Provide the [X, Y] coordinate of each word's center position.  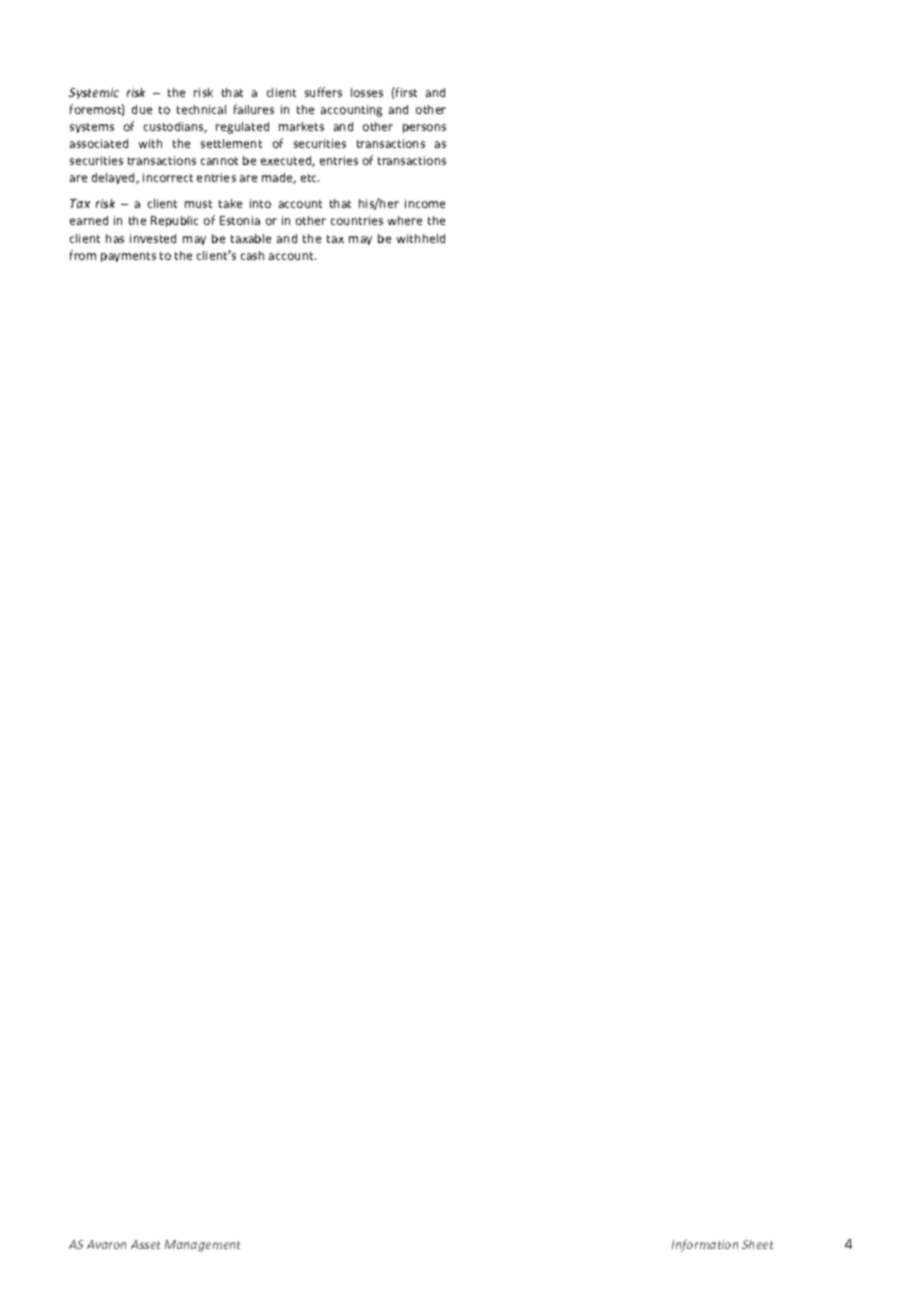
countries [357, 220]
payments [128, 257]
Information [705, 1245]
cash [252, 255]
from [83, 255]
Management [202, 1246]
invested [153, 238]
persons [424, 128]
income [425, 203]
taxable [251, 238]
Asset [145, 1244]
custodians [175, 127]
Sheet [757, 1244]
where [405, 220]
